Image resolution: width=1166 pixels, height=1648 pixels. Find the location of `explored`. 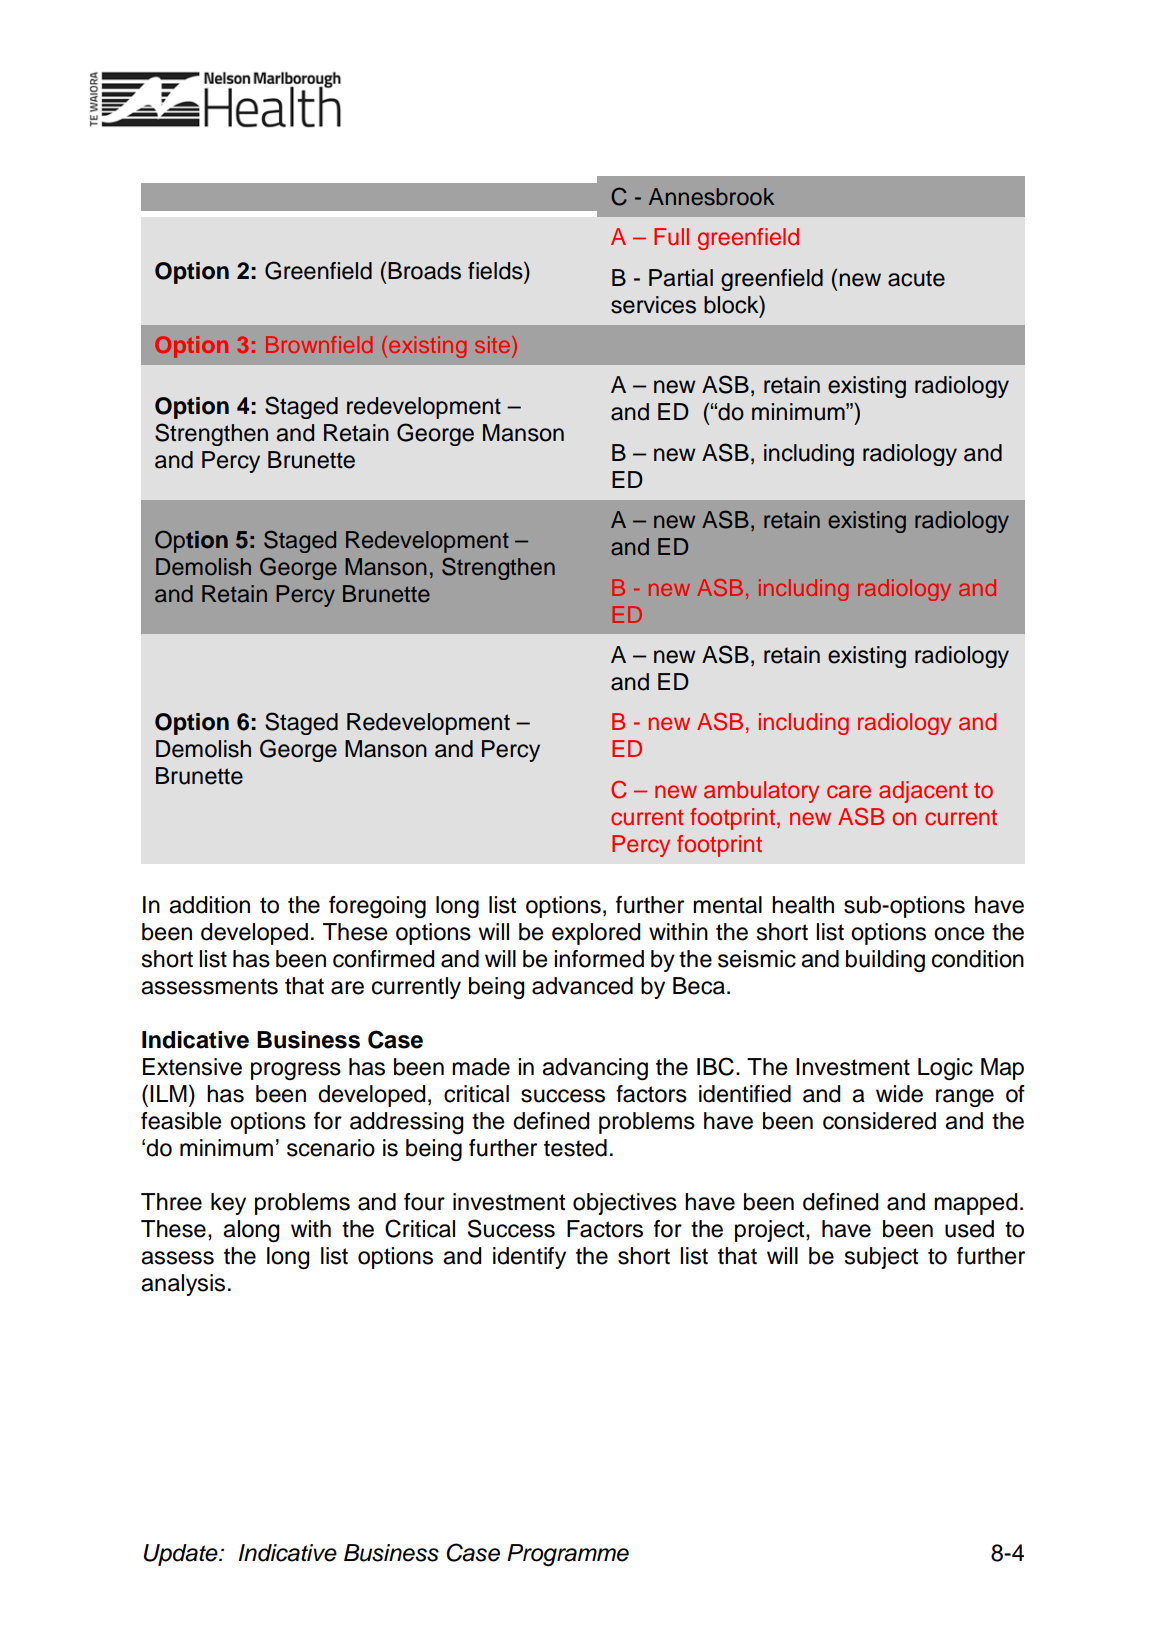

explored is located at coordinates (596, 934).
